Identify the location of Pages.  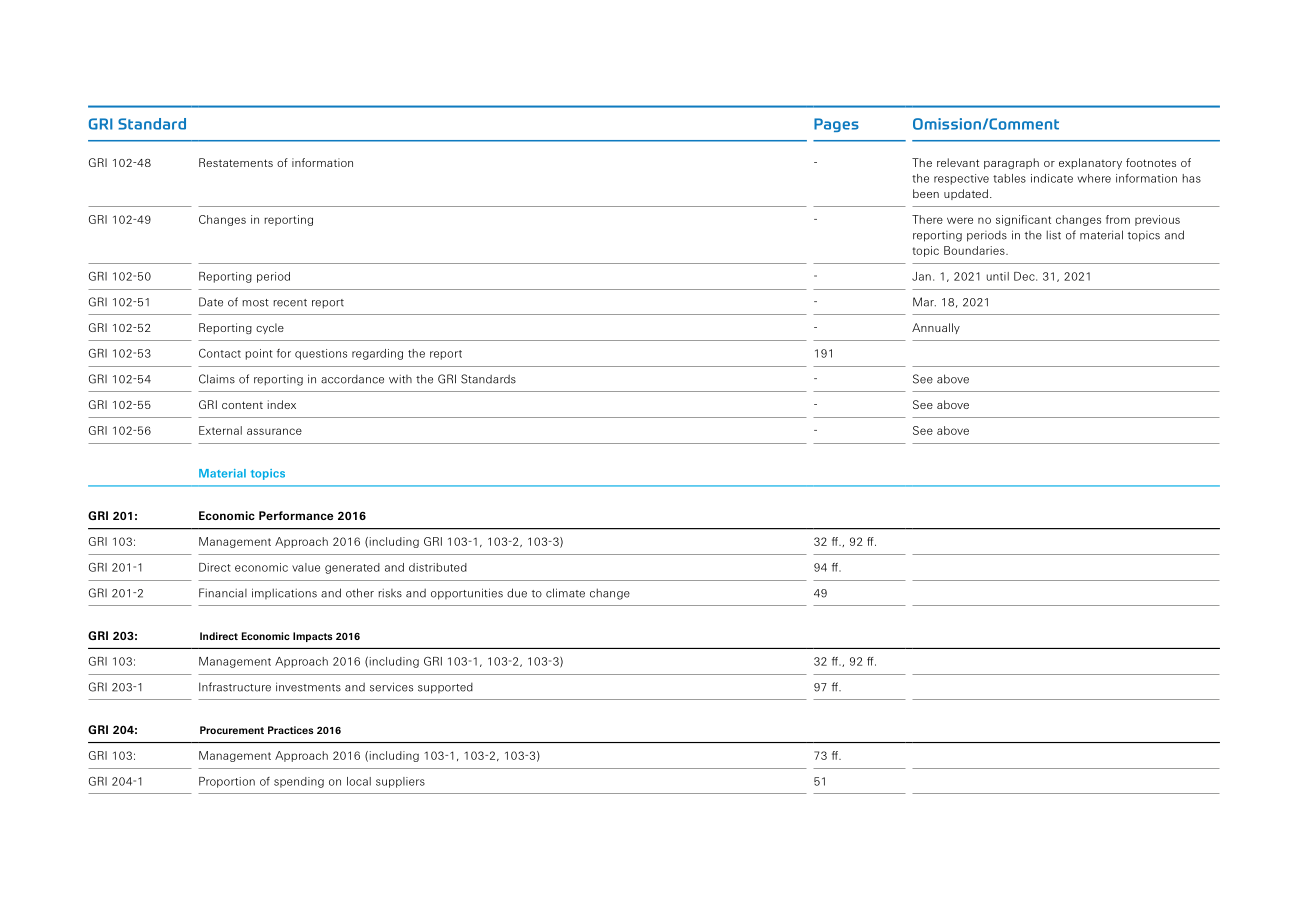
(836, 125).
